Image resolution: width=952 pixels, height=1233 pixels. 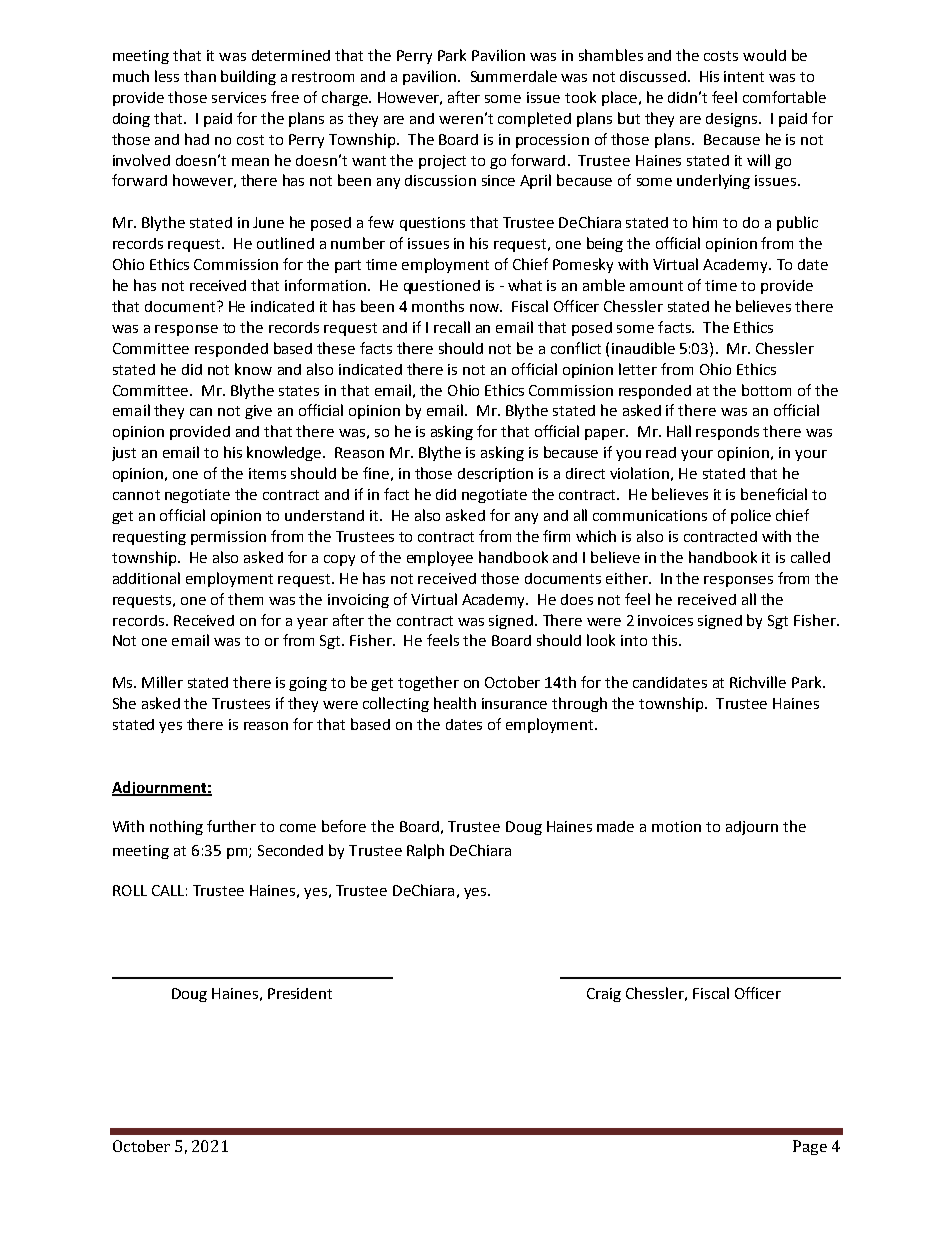 I want to click on further, so click(x=231, y=826).
